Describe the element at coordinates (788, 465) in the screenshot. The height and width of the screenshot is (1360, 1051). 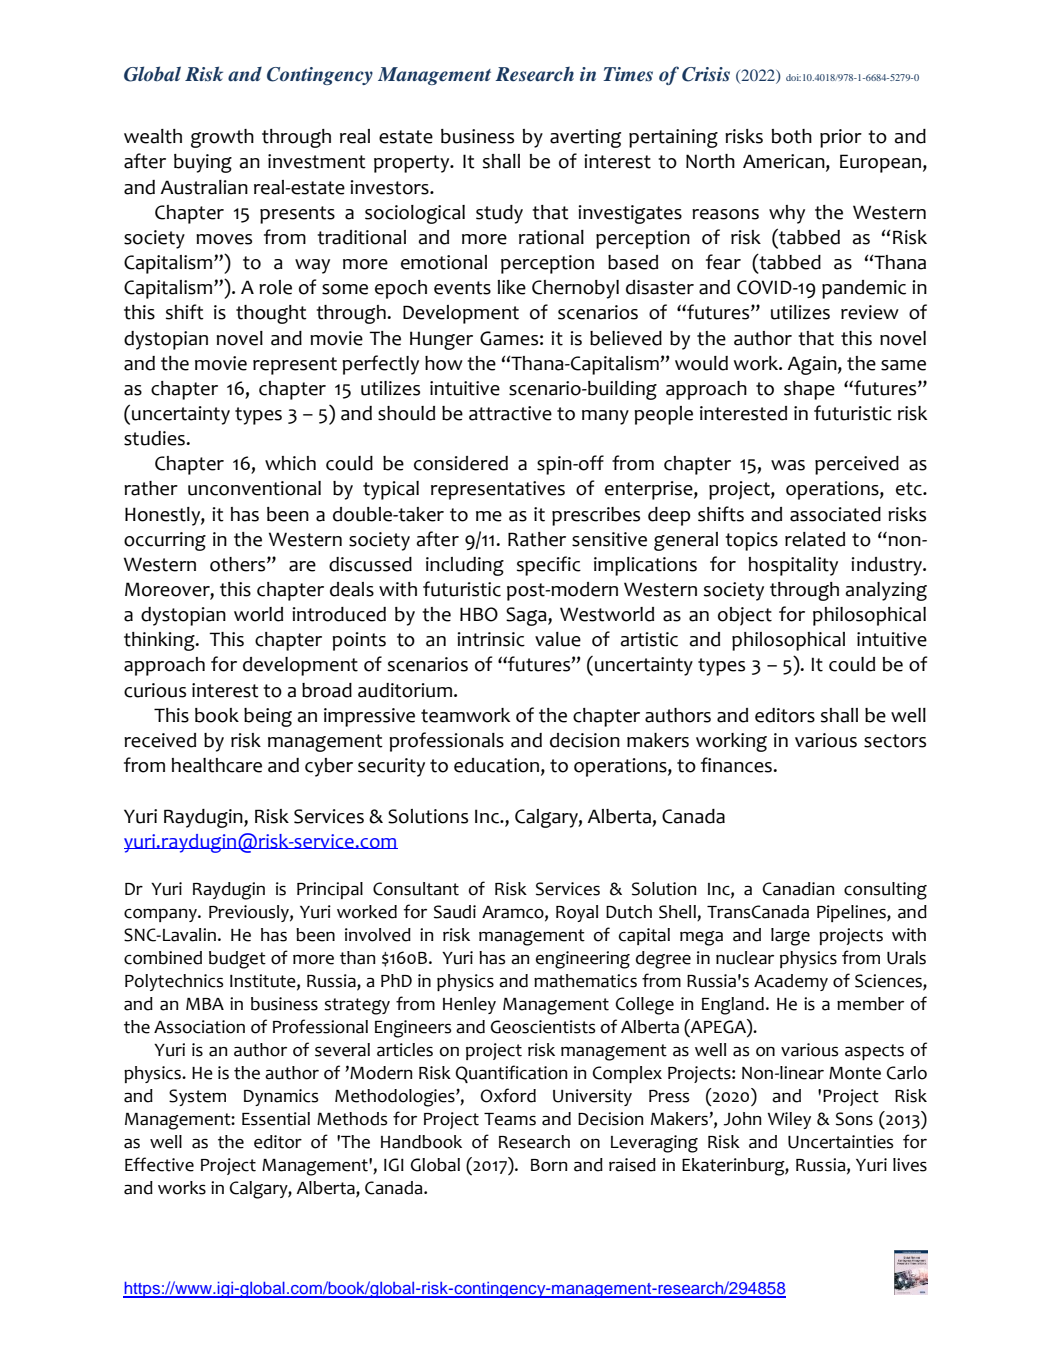
I see `was` at that location.
